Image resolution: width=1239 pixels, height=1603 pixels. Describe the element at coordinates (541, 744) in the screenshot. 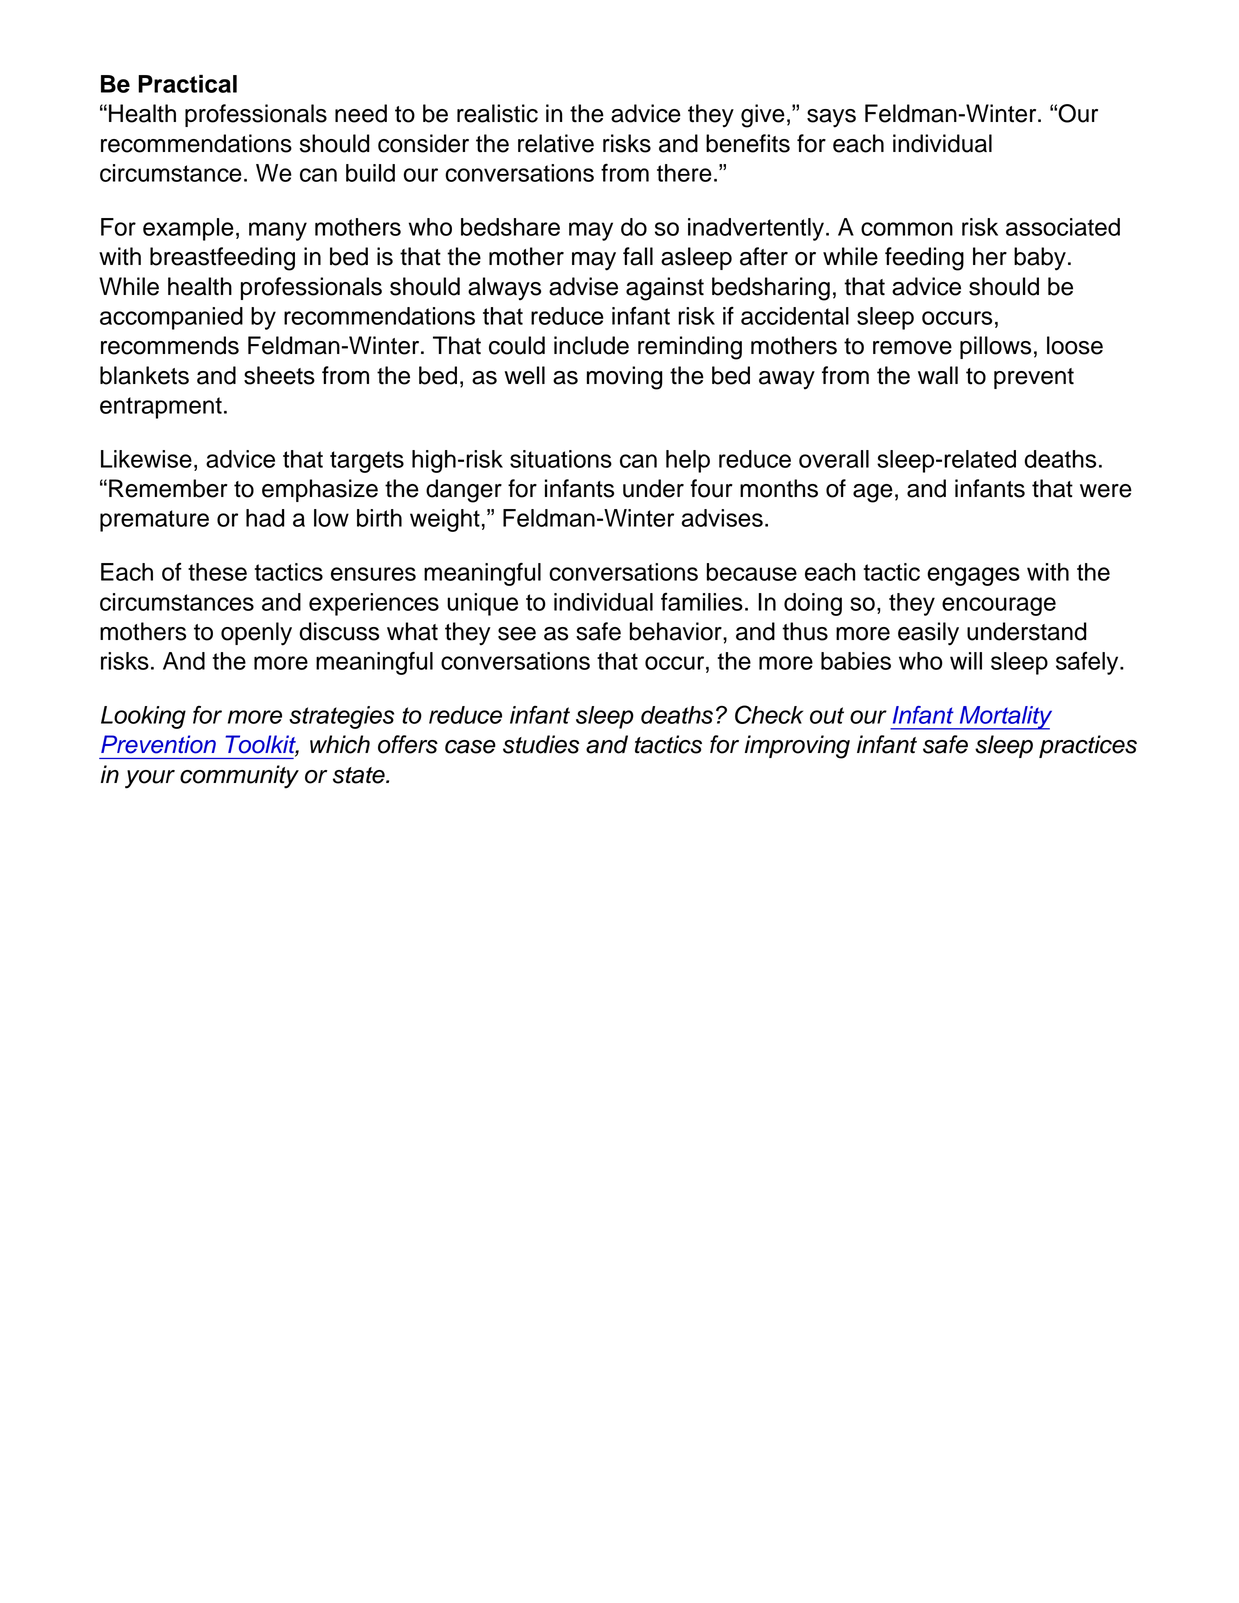

I see `studies` at that location.
